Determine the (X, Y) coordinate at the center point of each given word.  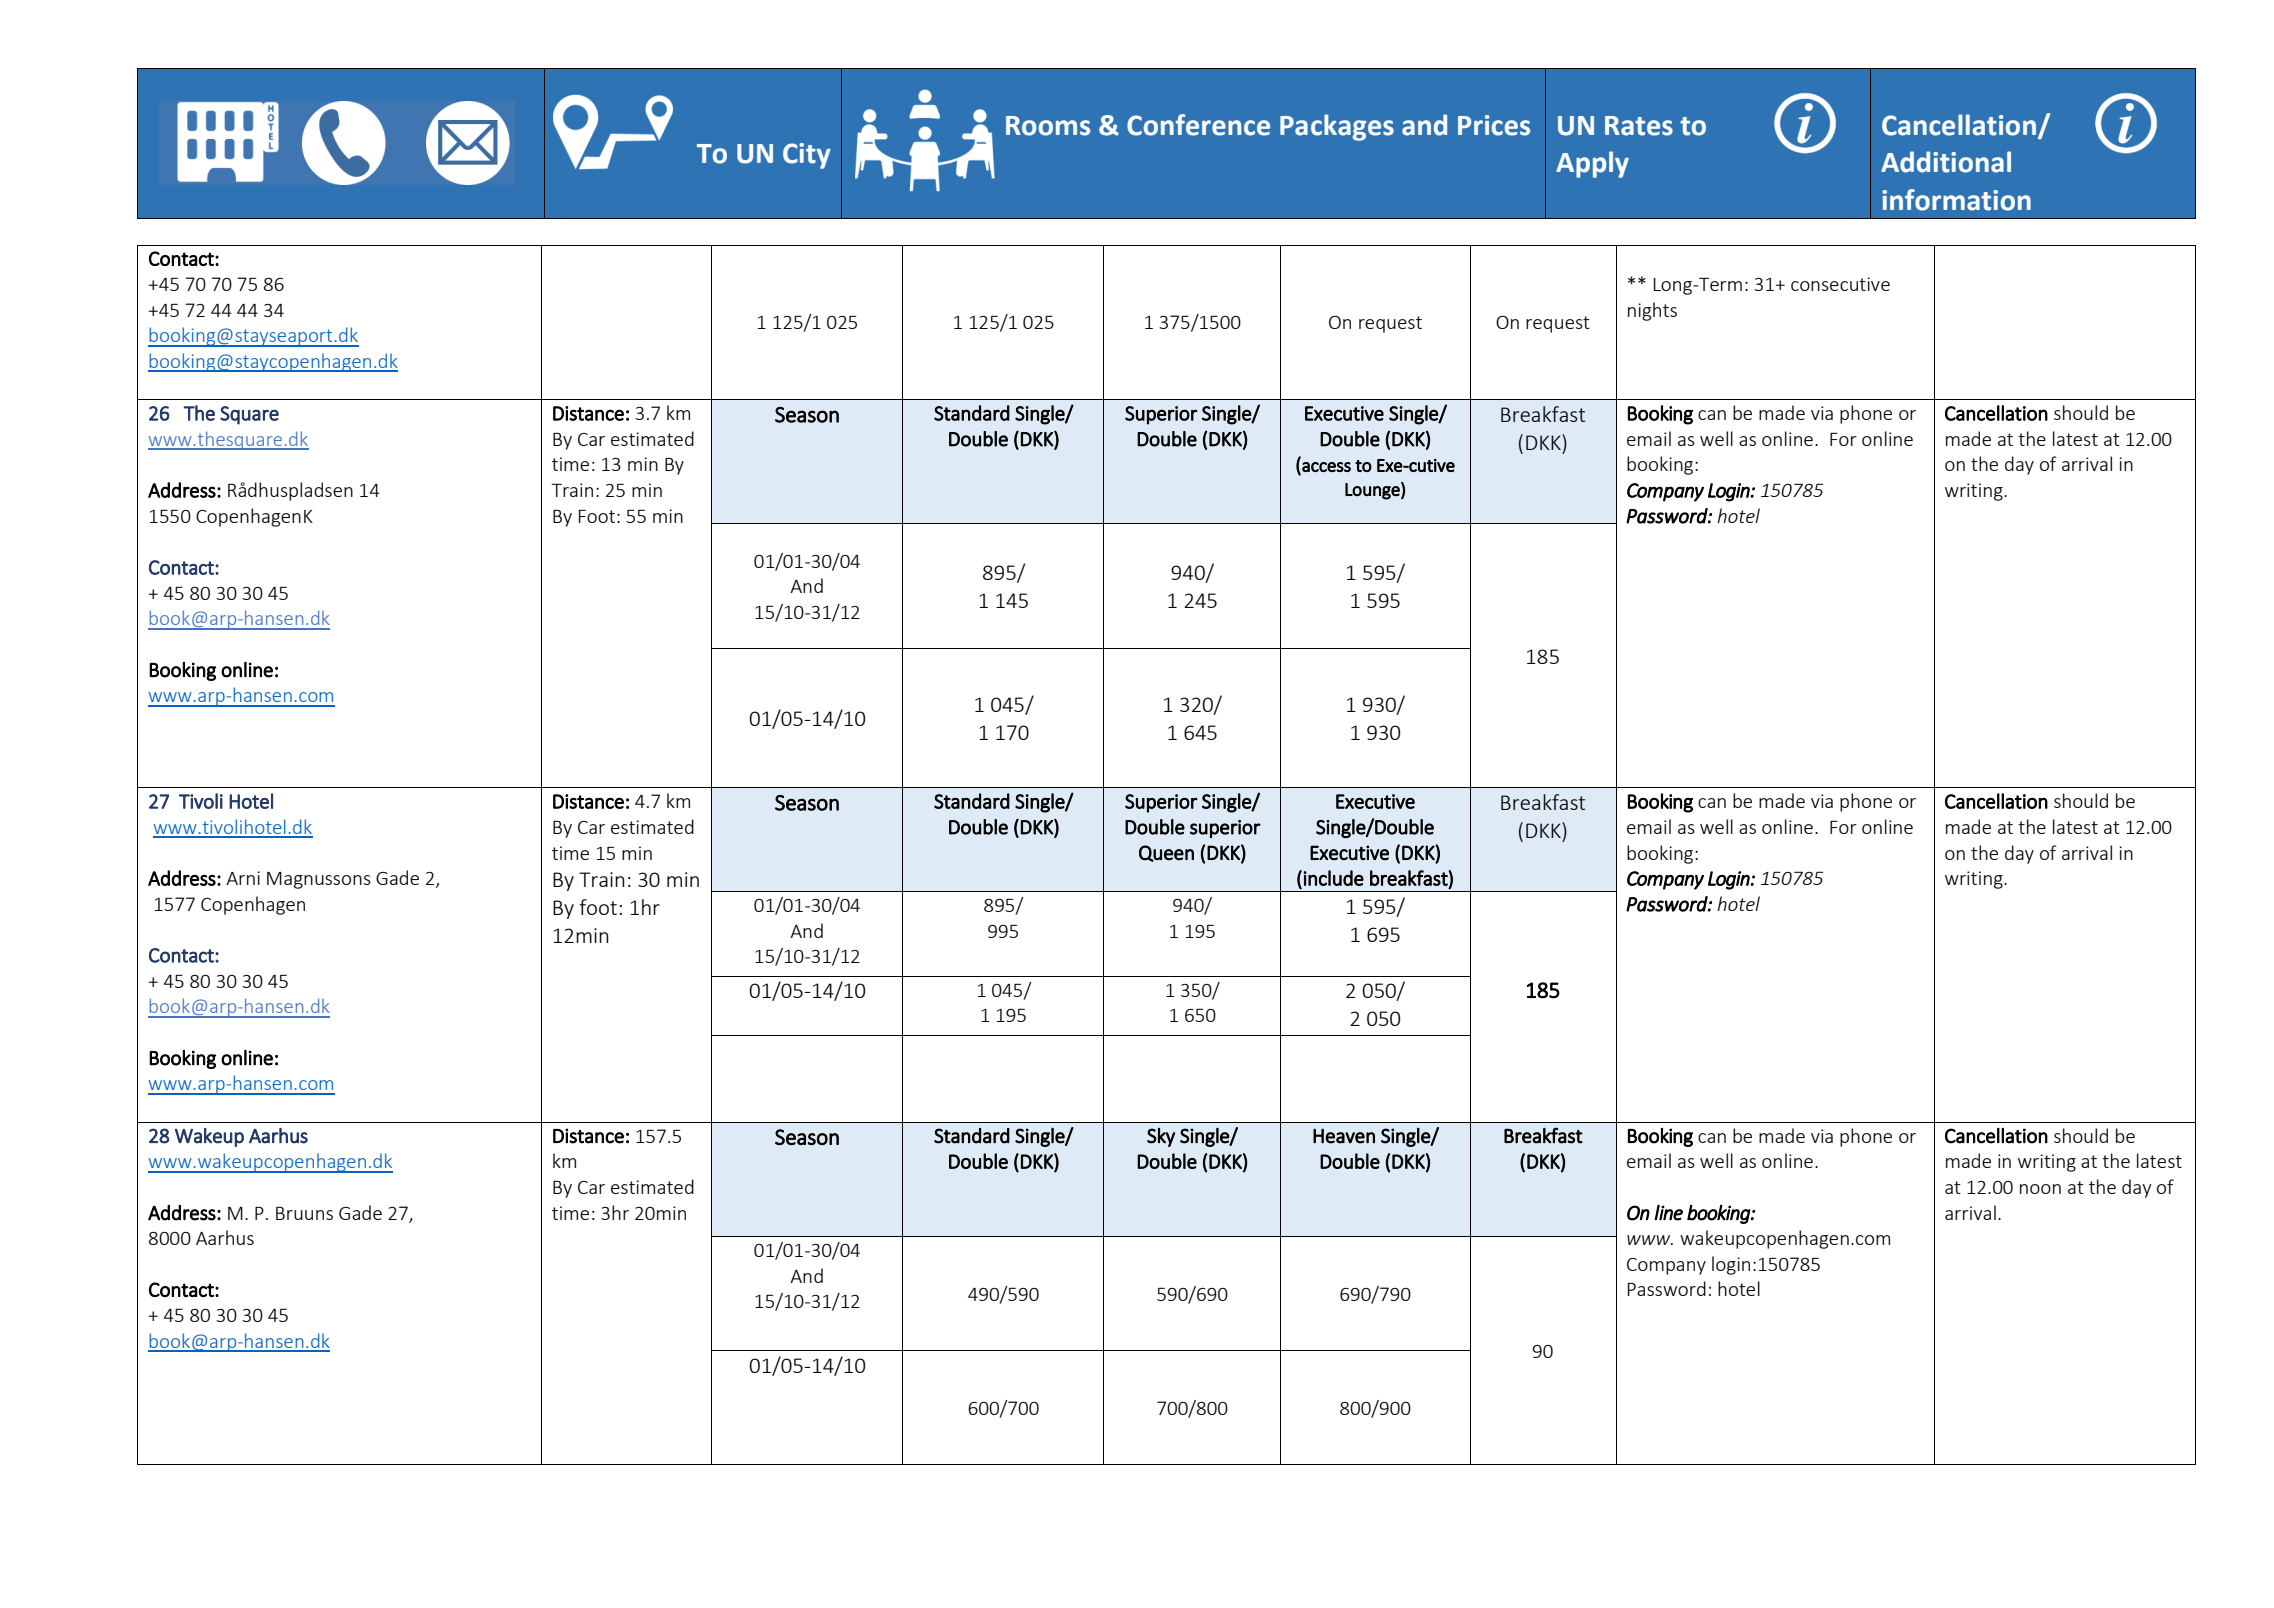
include (1333, 878)
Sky (1161, 1137)
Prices (1494, 125)
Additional (1946, 162)
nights (1652, 311)
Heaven (1344, 1136)
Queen (1166, 853)
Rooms (1048, 126)
